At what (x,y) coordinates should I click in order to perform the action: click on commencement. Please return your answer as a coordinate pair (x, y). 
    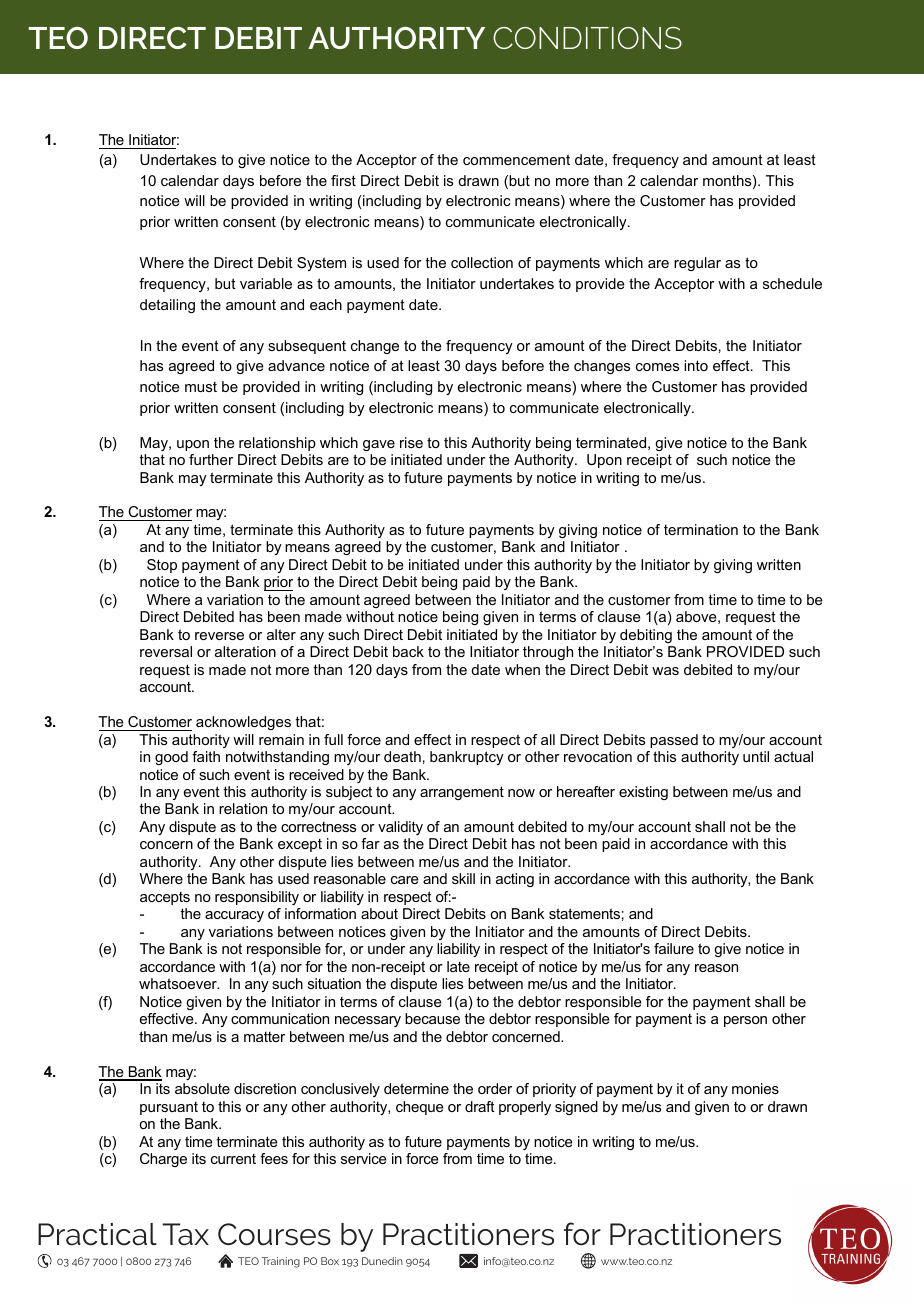
    Looking at the image, I should click on (516, 159).
